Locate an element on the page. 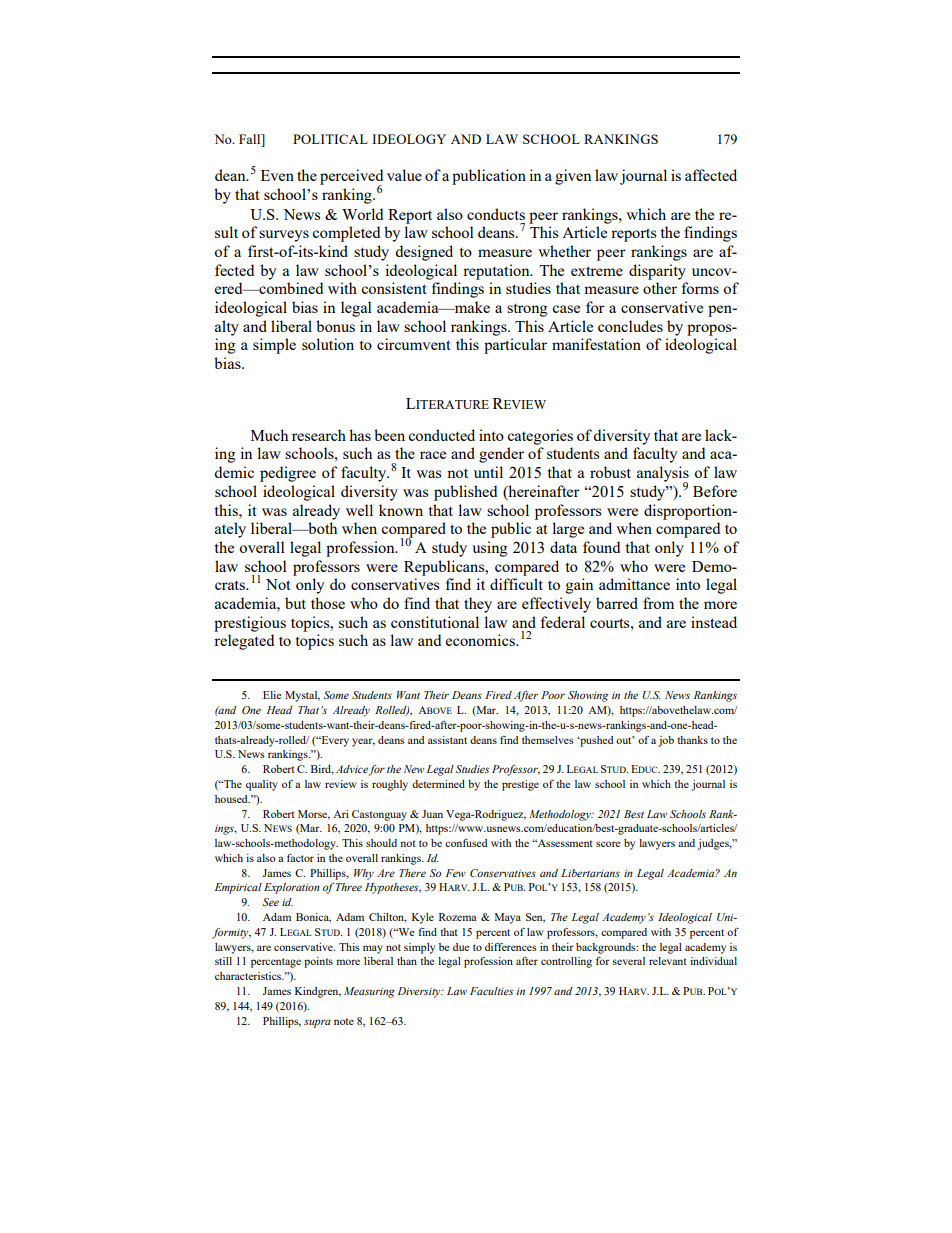 The height and width of the document is (1233, 952). Faculties is located at coordinates (491, 991).
